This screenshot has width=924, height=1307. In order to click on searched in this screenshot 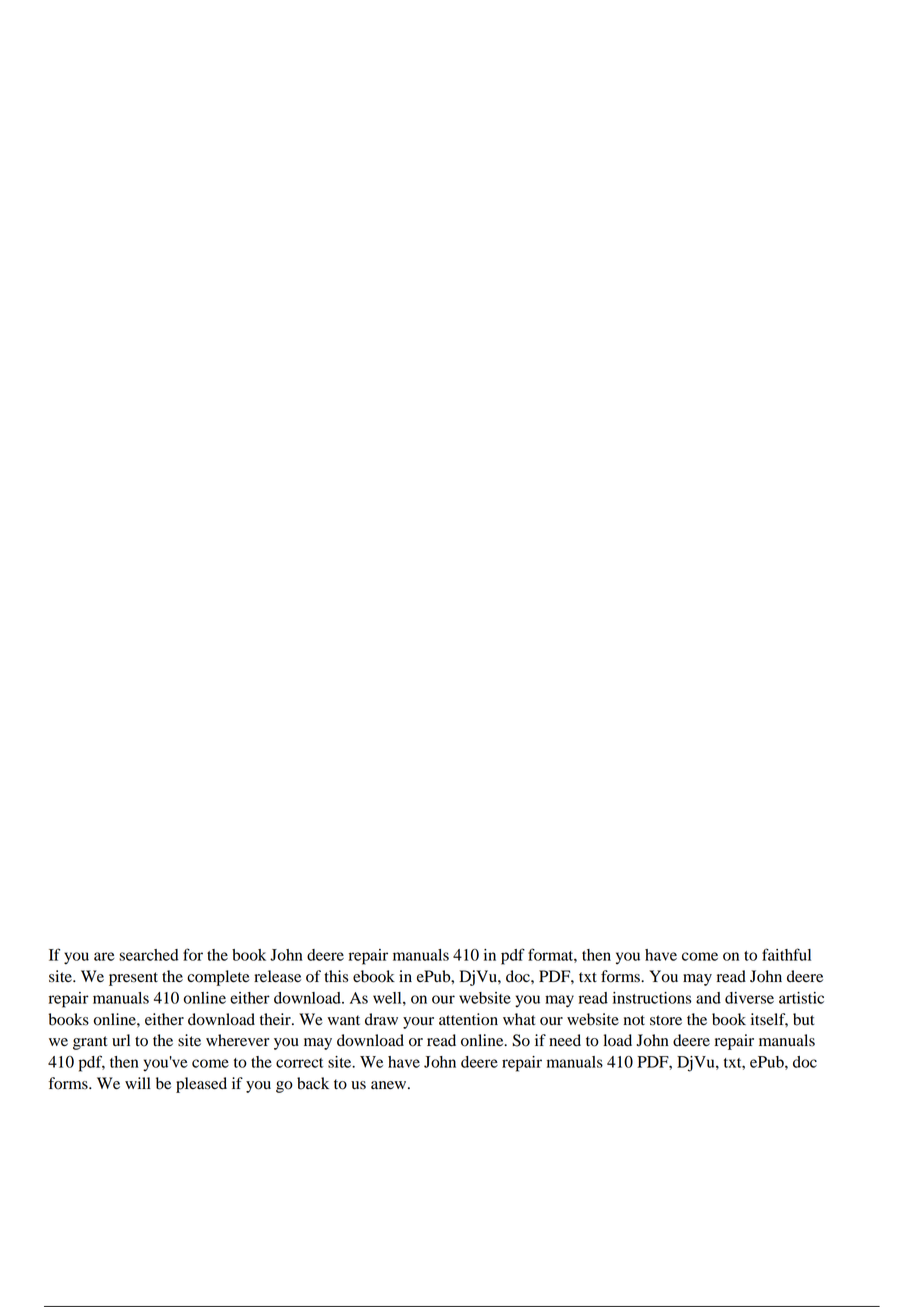, I will do `click(149, 955)`.
